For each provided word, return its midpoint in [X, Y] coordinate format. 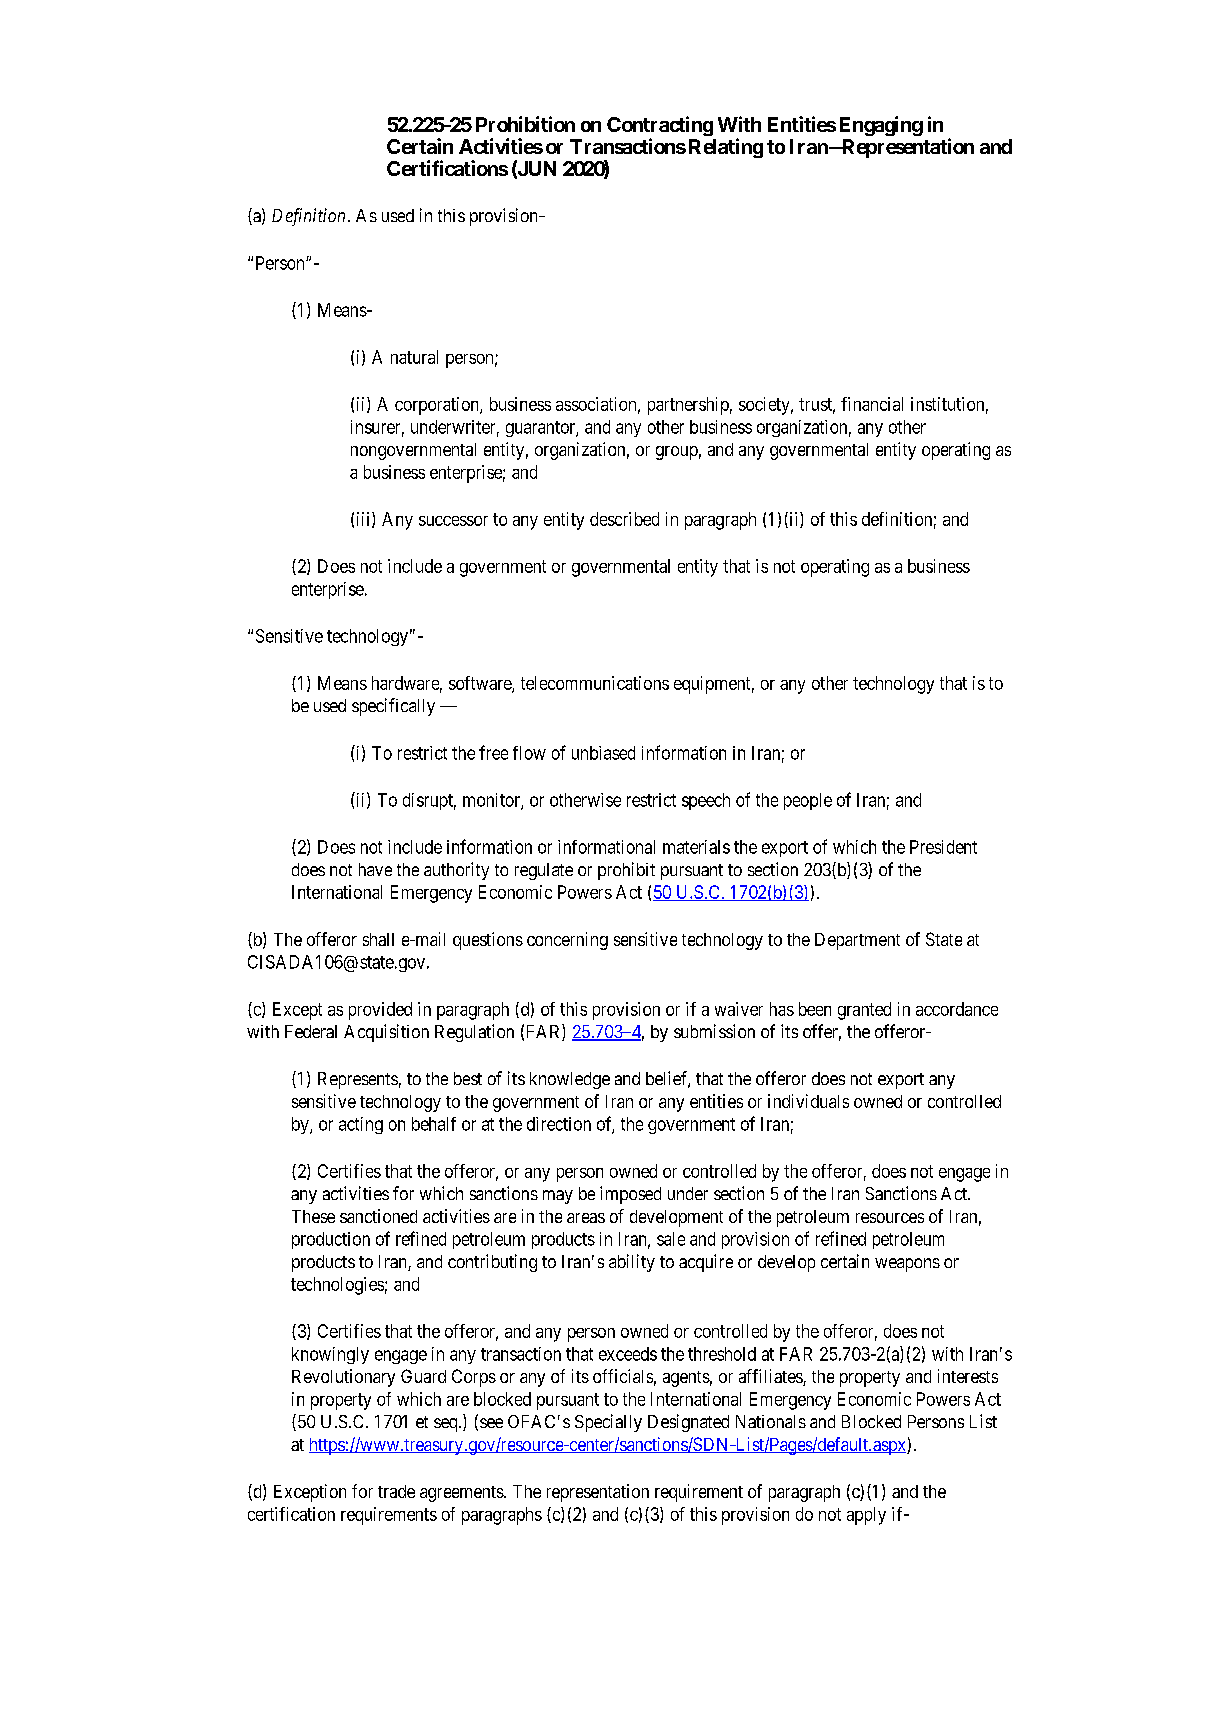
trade [396, 1491]
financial [872, 404]
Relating [726, 148]
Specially [608, 1423]
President [943, 847]
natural [414, 357]
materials [696, 847]
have [375, 869]
